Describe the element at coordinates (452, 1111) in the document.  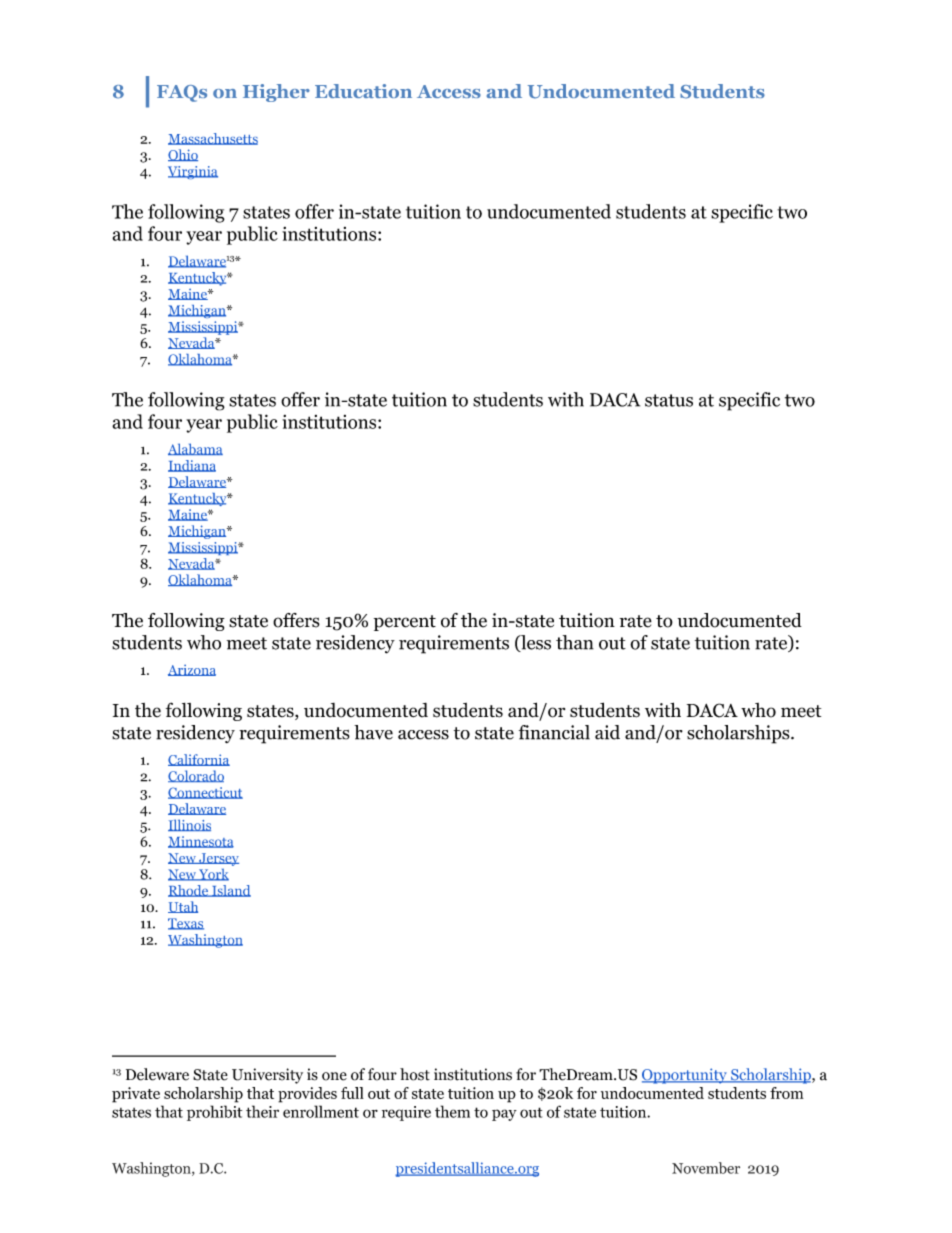
I see `them` at that location.
